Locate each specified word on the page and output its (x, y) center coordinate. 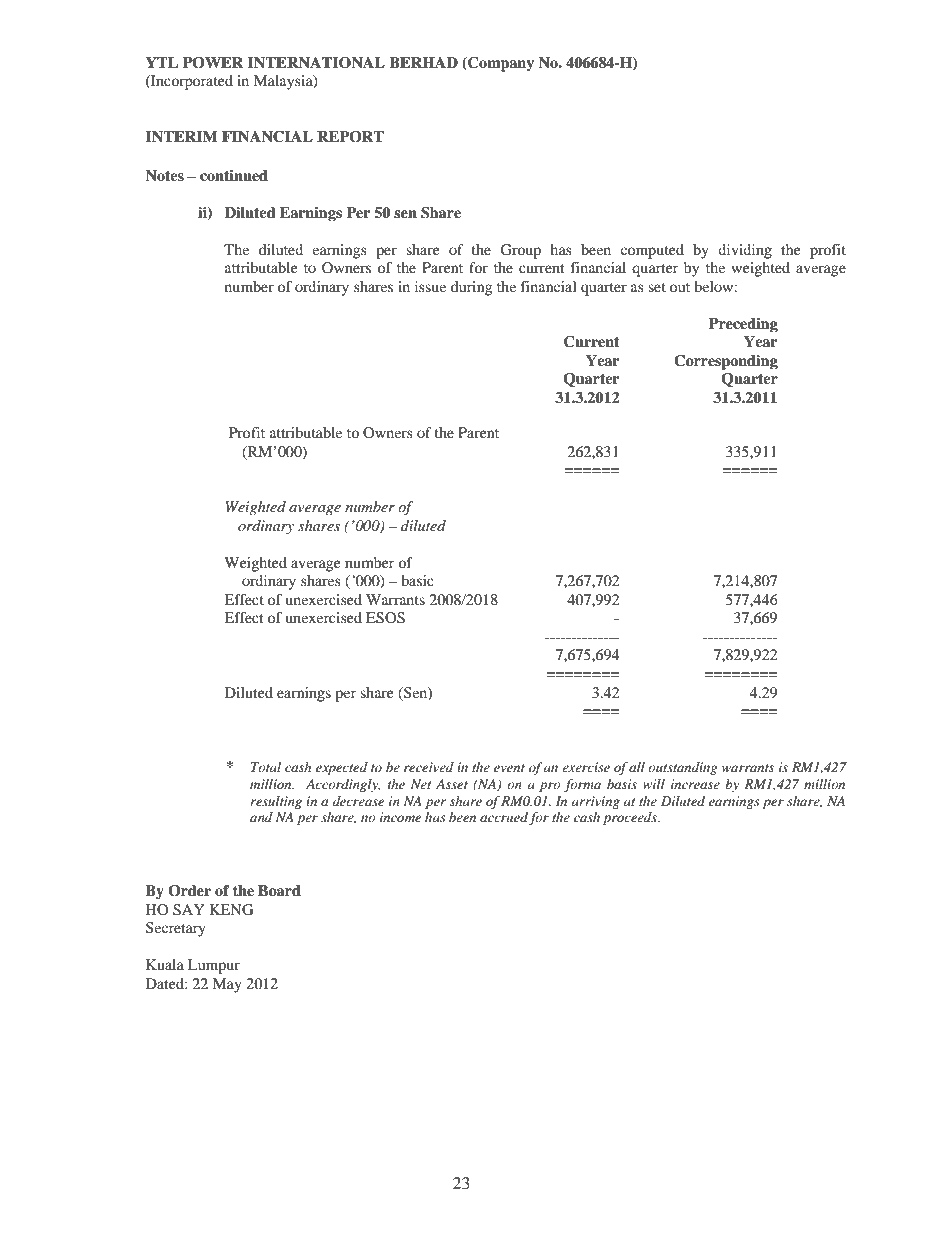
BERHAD (423, 62)
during (471, 288)
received (429, 767)
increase (695, 784)
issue (430, 286)
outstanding (683, 768)
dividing (745, 251)
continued (234, 175)
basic (417, 580)
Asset (452, 784)
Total (266, 767)
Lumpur (214, 966)
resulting (276, 802)
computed (652, 251)
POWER (213, 63)
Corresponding (726, 362)
